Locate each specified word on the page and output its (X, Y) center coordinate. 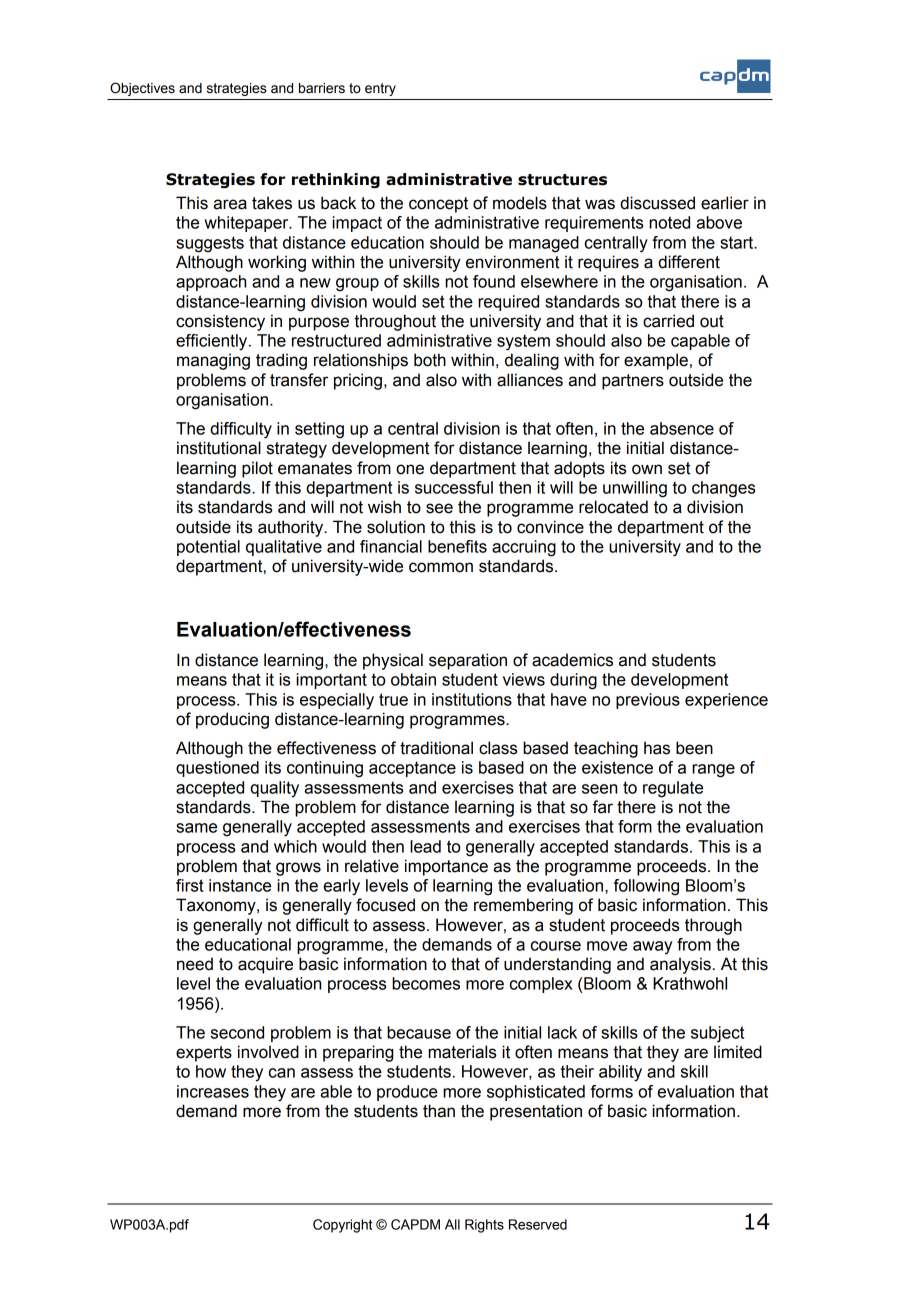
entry (380, 89)
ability (620, 1073)
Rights (484, 1226)
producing (232, 720)
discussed (657, 203)
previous (648, 701)
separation (468, 661)
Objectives (142, 89)
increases (213, 1091)
